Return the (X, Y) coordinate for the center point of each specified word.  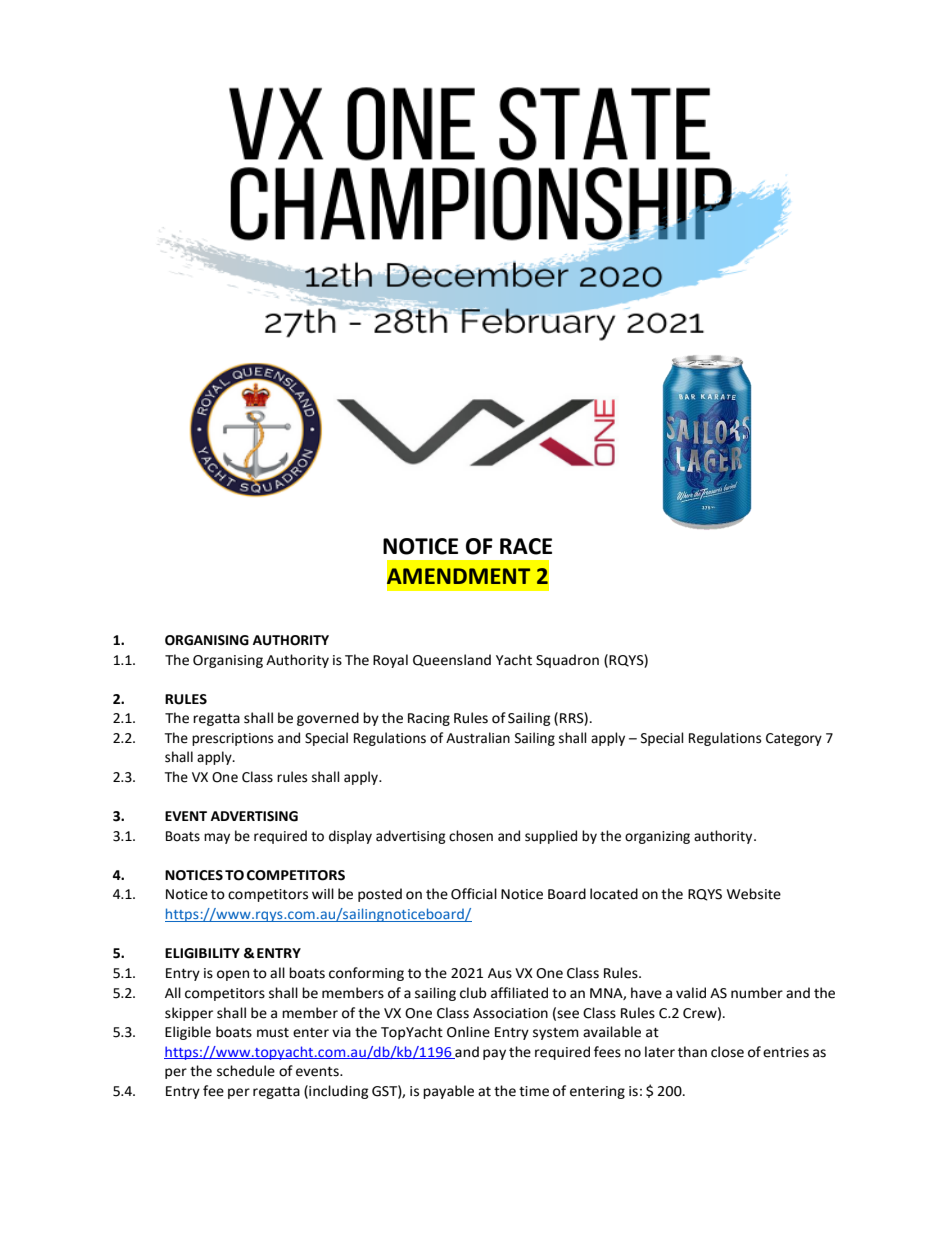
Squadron (567, 661)
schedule (246, 1071)
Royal (390, 661)
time (534, 1091)
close (727, 1052)
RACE (526, 546)
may (217, 838)
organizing (657, 837)
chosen (471, 836)
